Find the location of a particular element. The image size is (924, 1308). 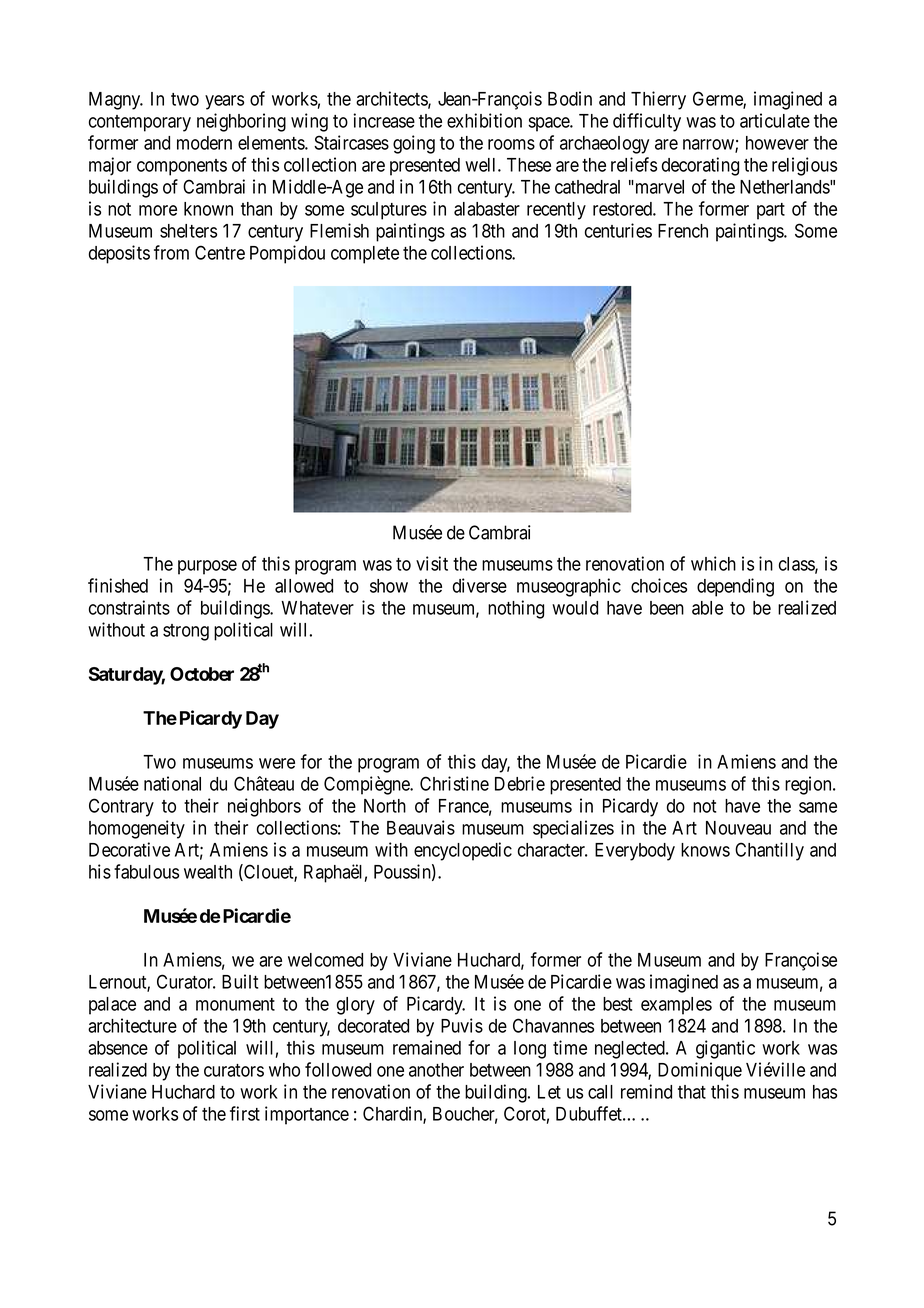

first is located at coordinates (245, 1113).
